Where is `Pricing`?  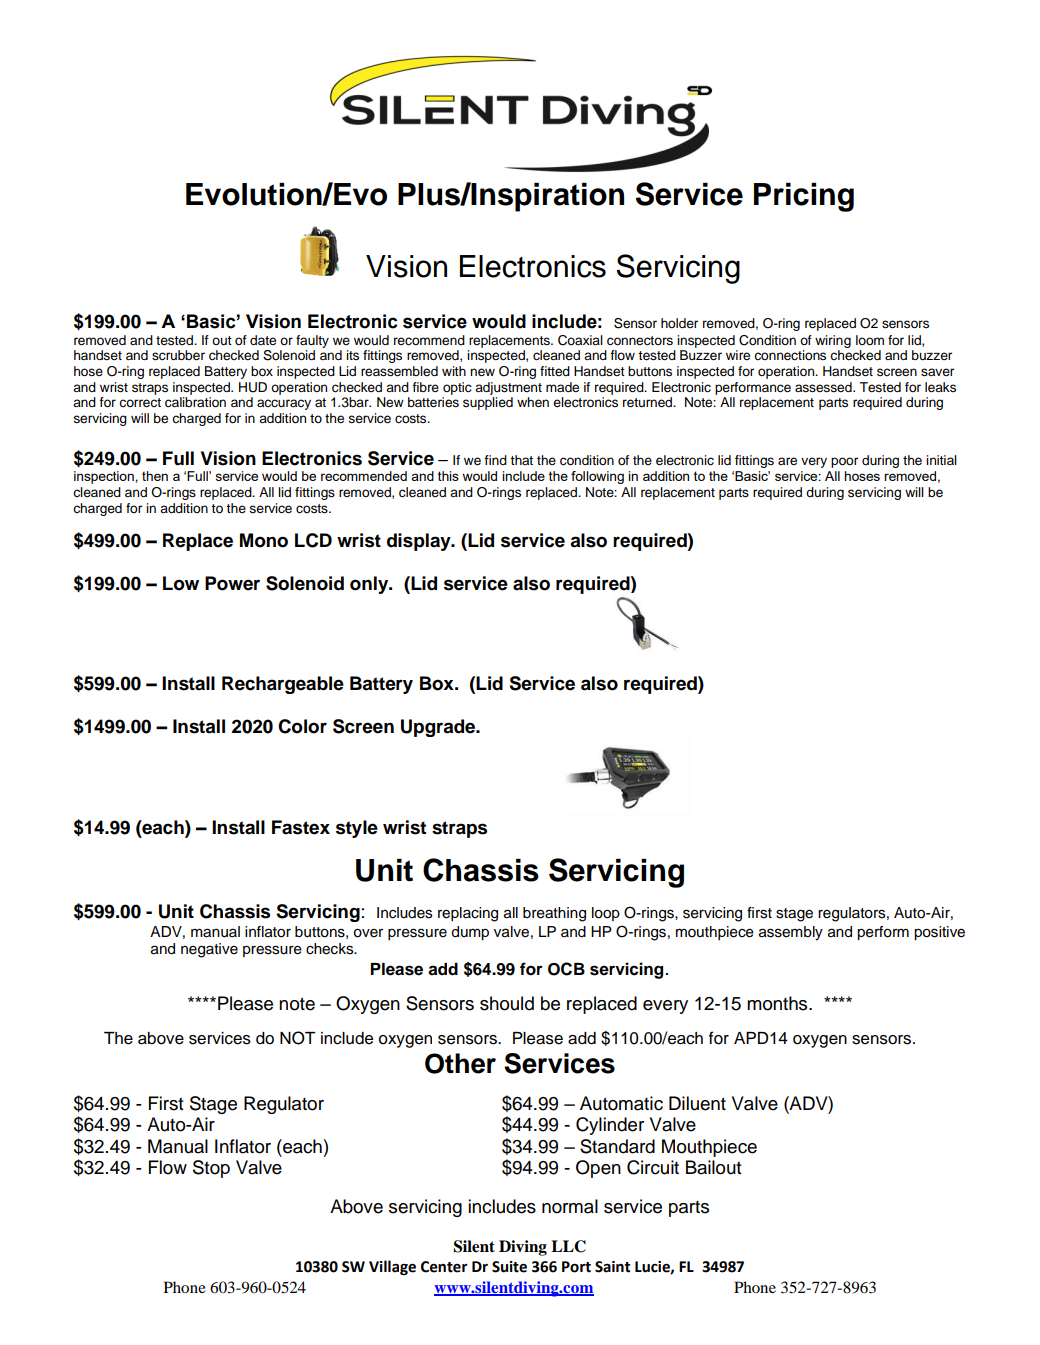 Pricing is located at coordinates (804, 197).
